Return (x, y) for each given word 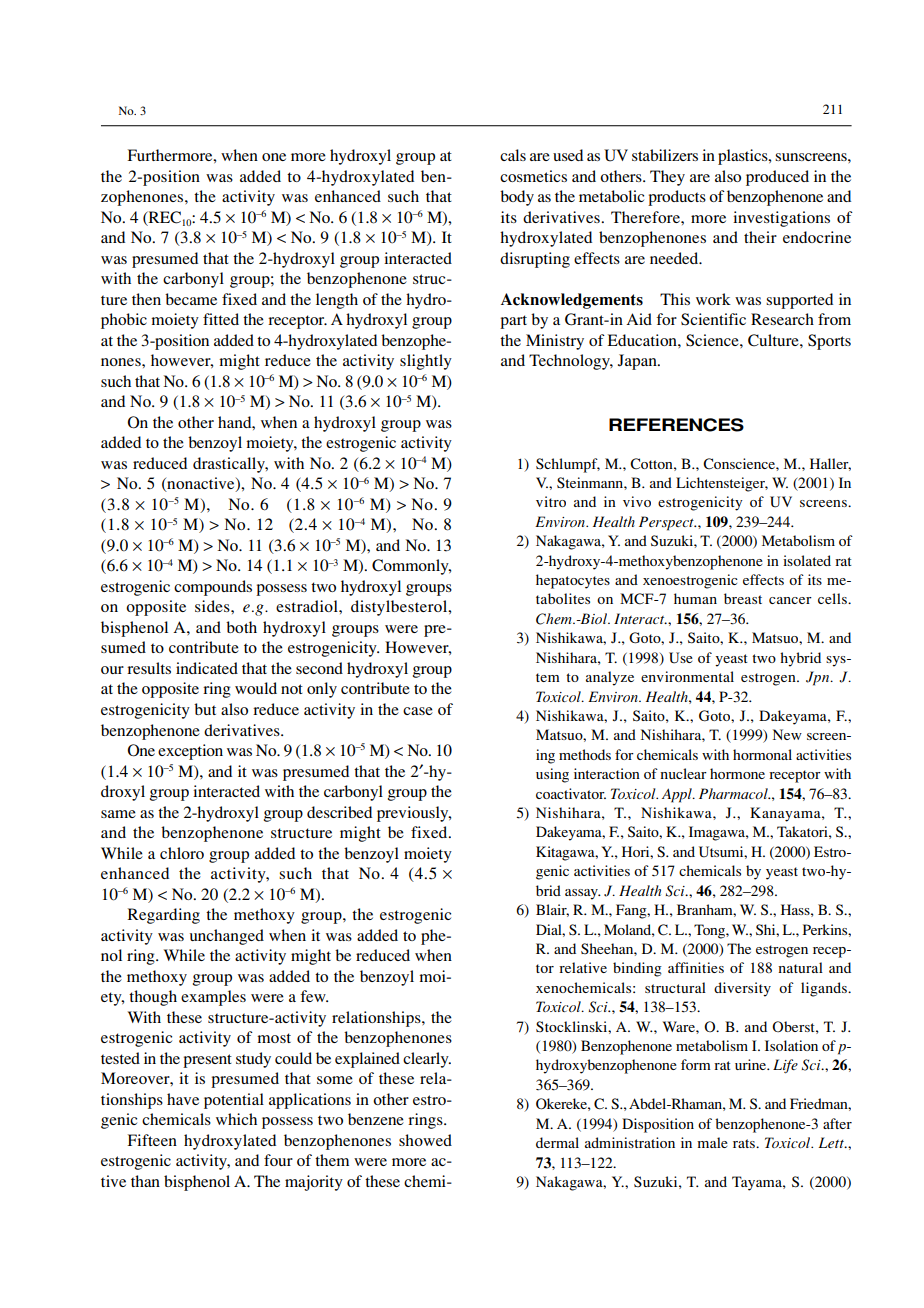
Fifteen (152, 1140)
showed (425, 1140)
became (191, 299)
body (517, 198)
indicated (207, 668)
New (787, 734)
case (418, 711)
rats (745, 1143)
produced (777, 178)
